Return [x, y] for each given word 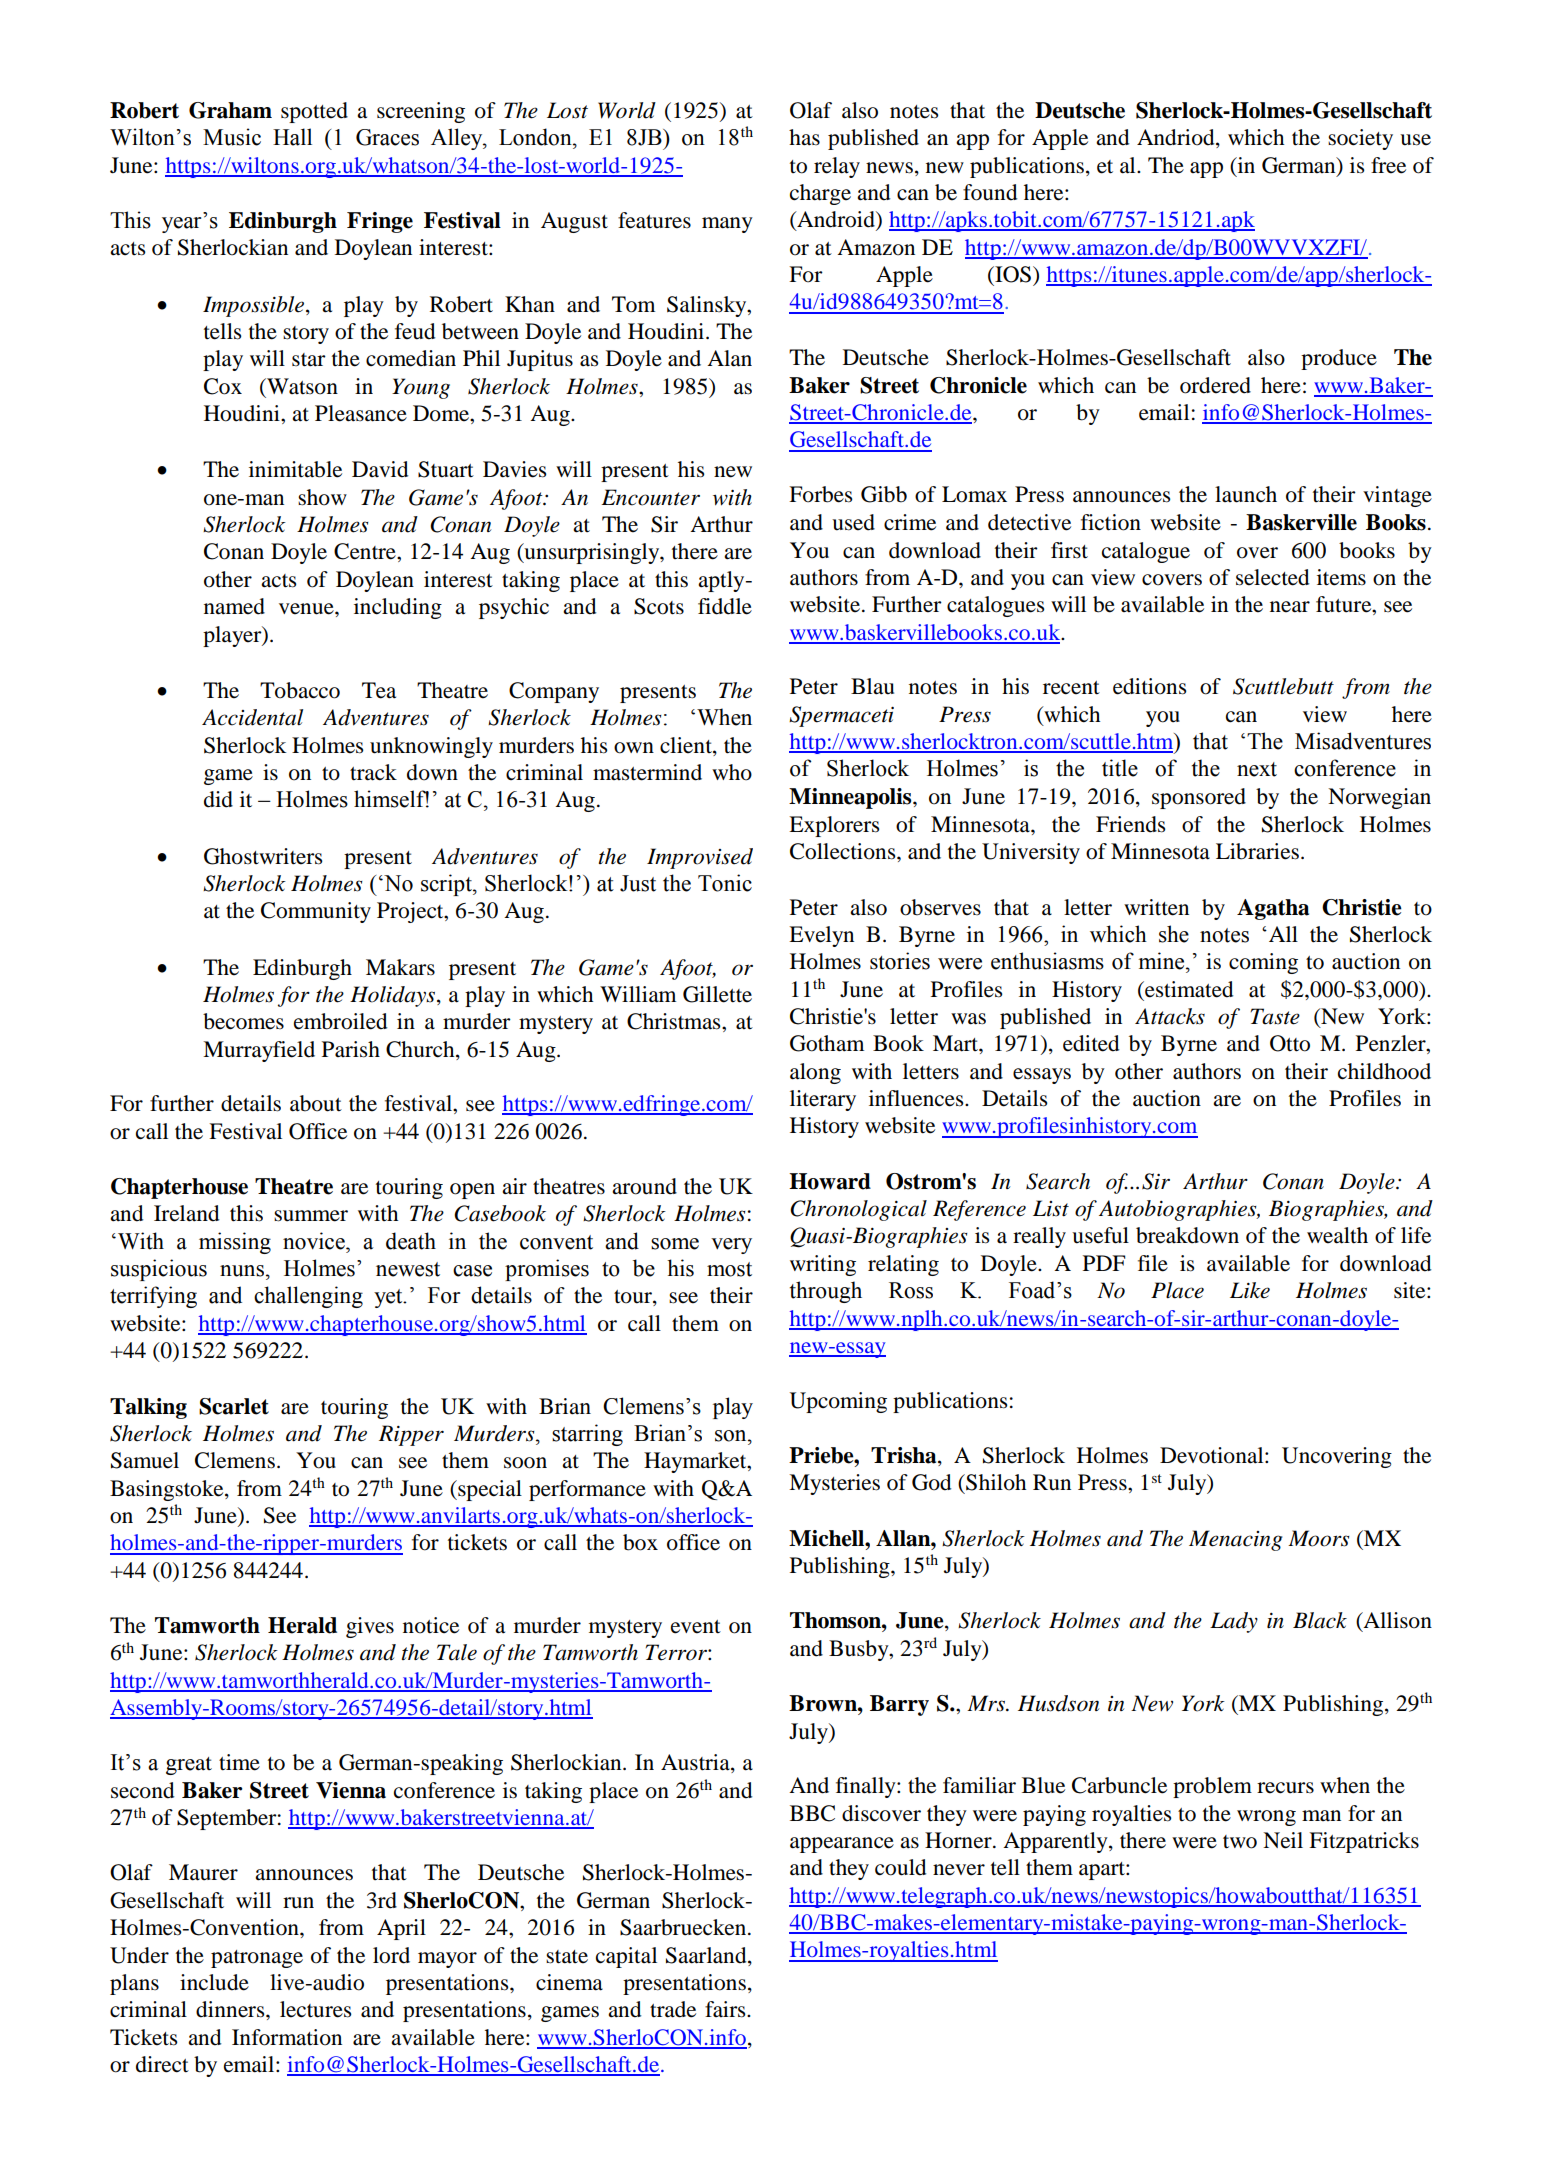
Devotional [1213, 1455]
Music [232, 137]
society [1360, 139]
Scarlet [234, 1406]
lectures [315, 2009]
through [826, 1292]
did [218, 799]
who [732, 772]
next [1257, 769]
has [804, 137]
